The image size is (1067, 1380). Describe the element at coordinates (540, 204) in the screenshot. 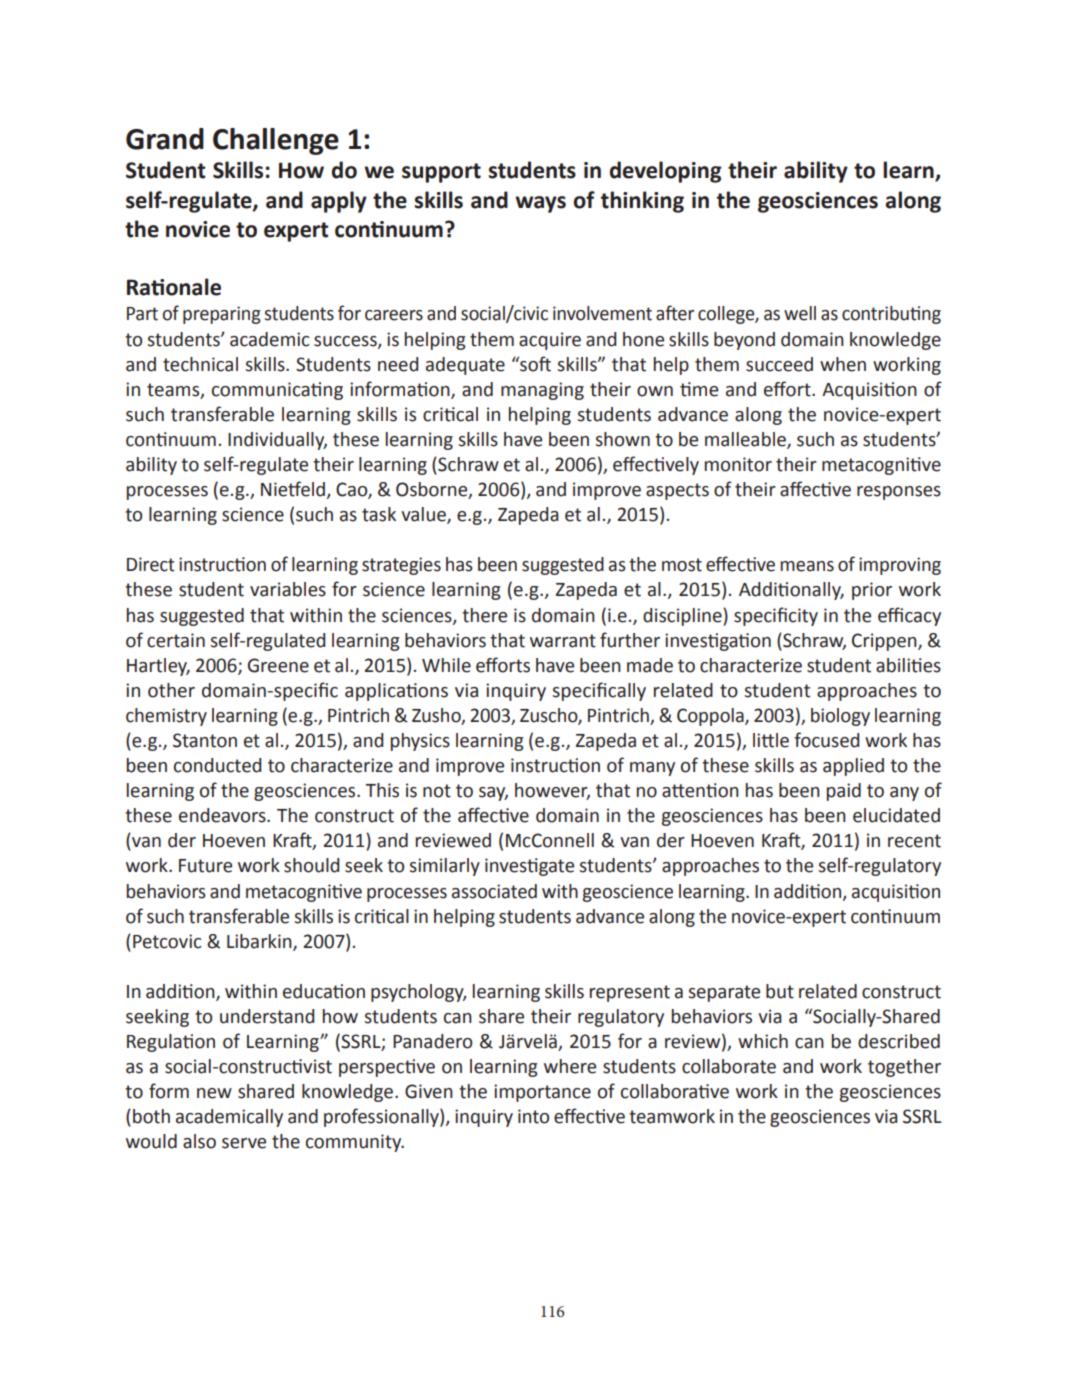

I see `ways` at that location.
